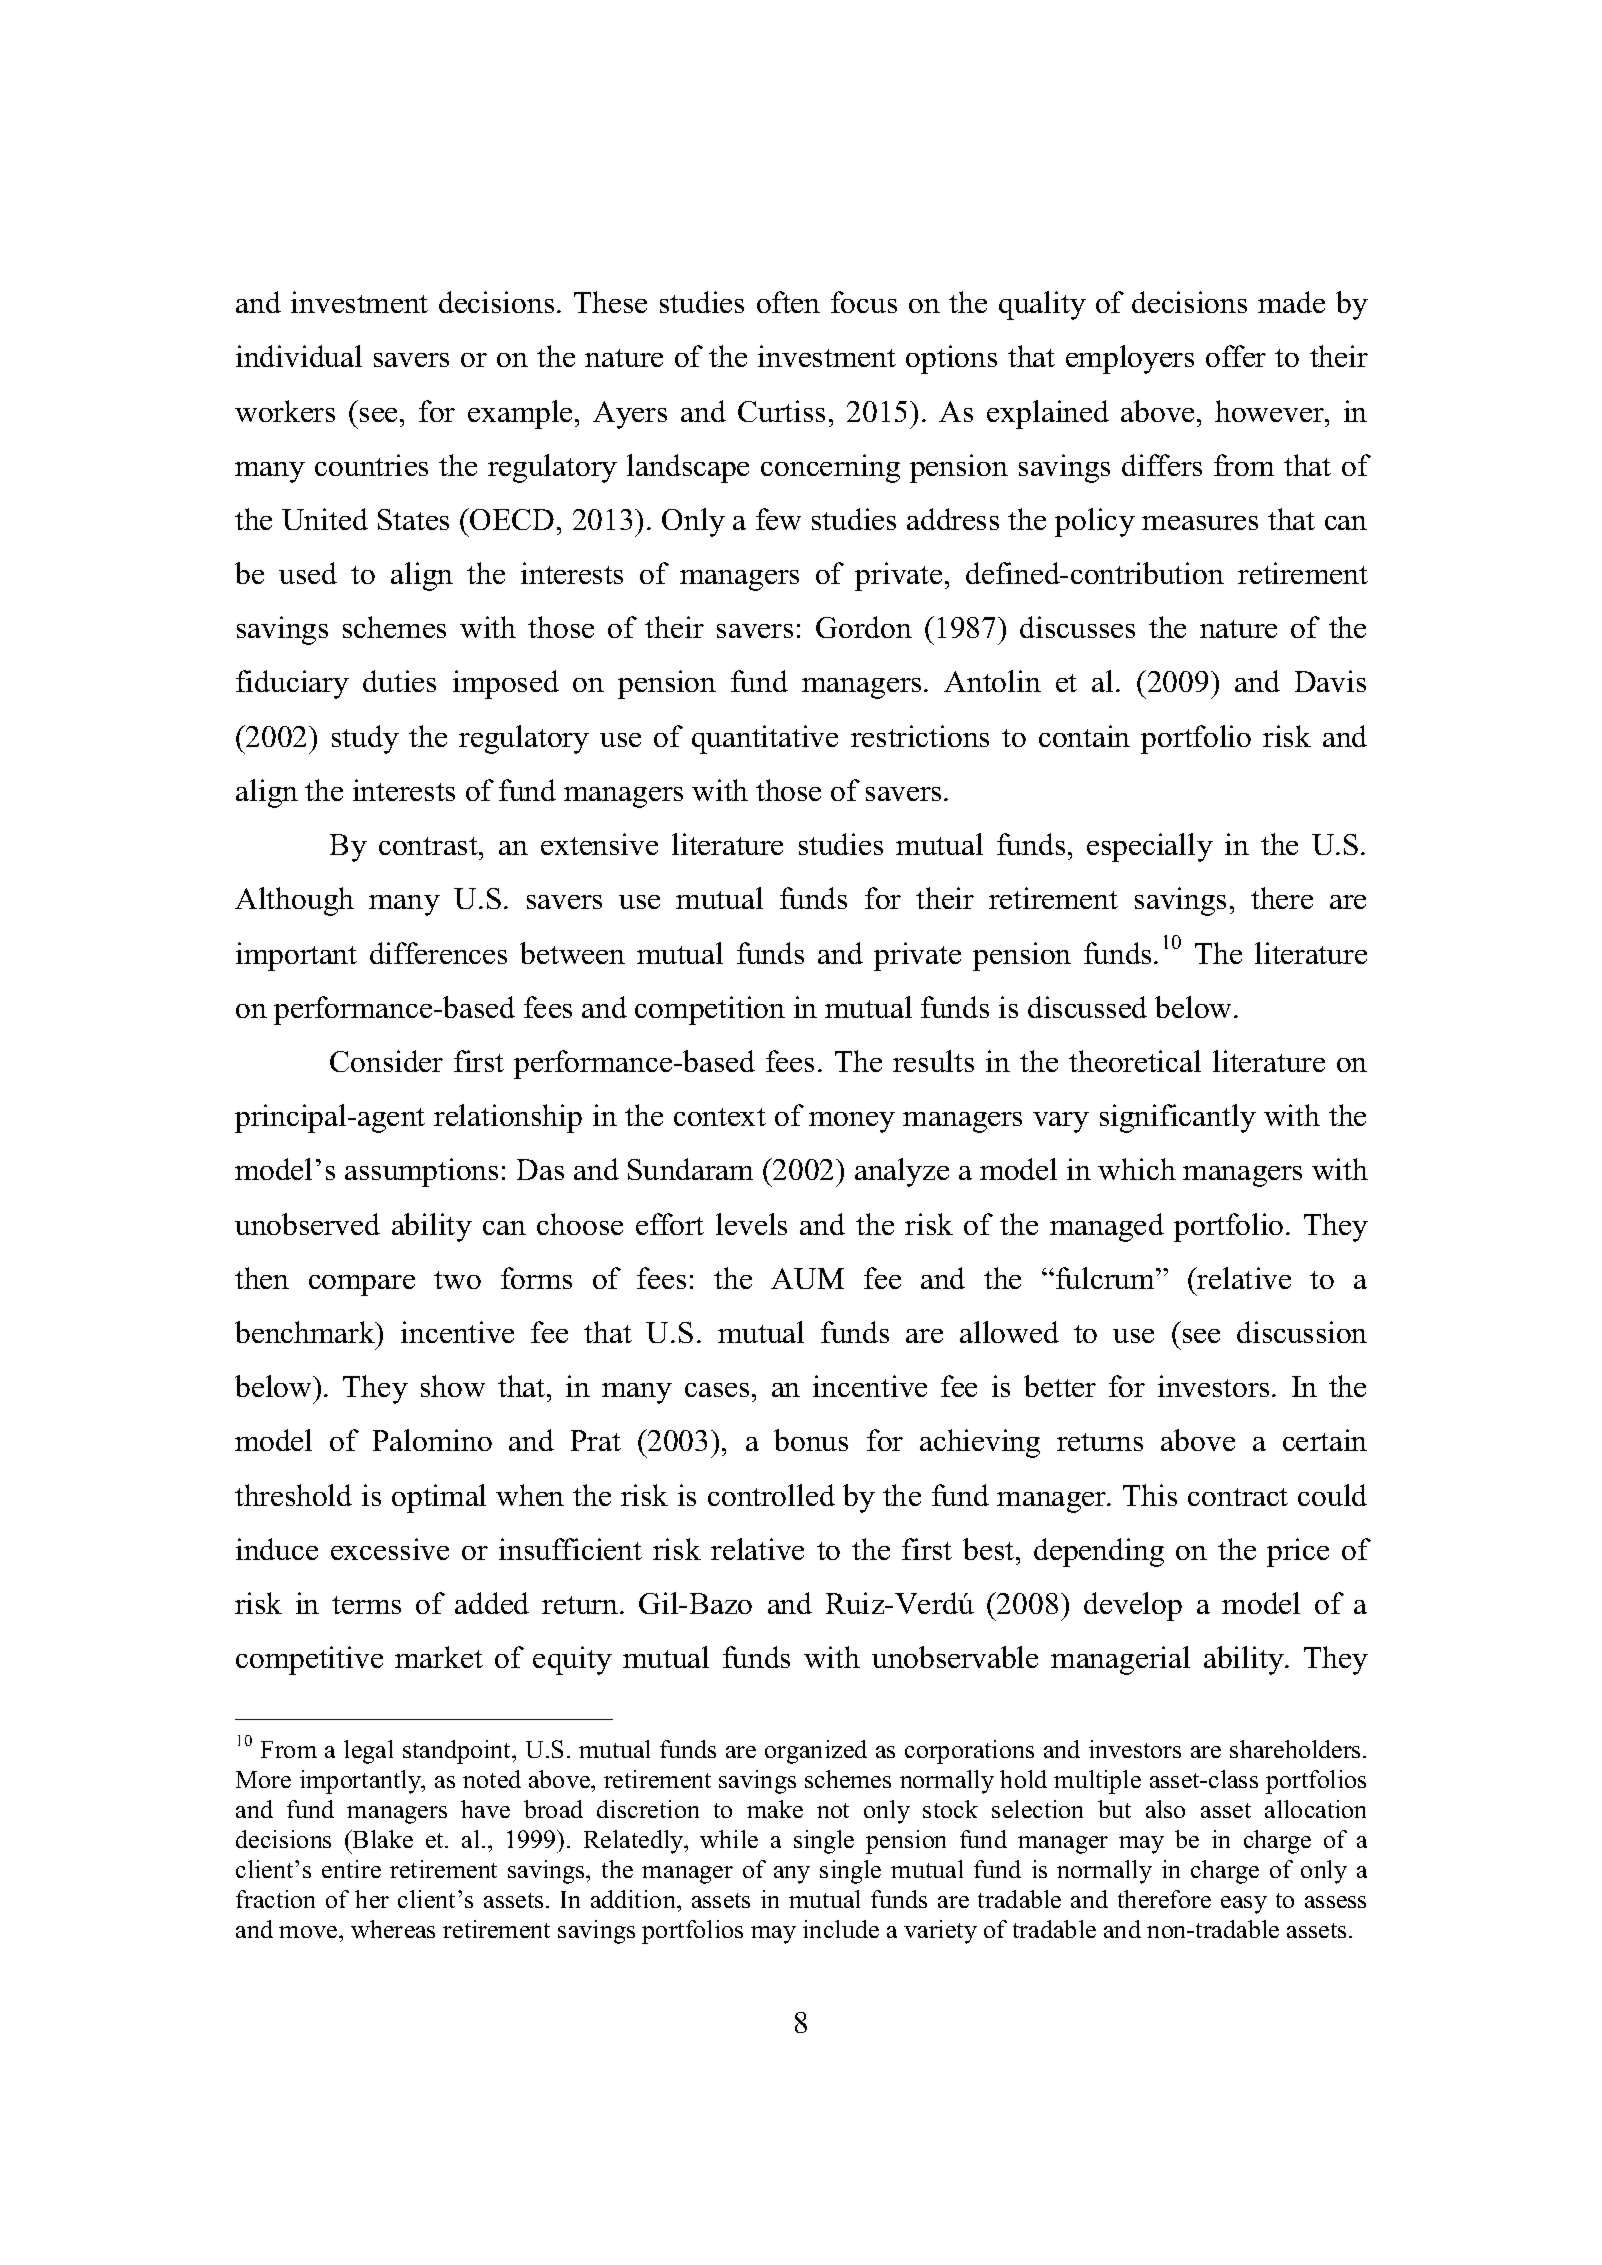 This page has width=1602, height=2265. I want to click on offer, so click(1236, 356).
